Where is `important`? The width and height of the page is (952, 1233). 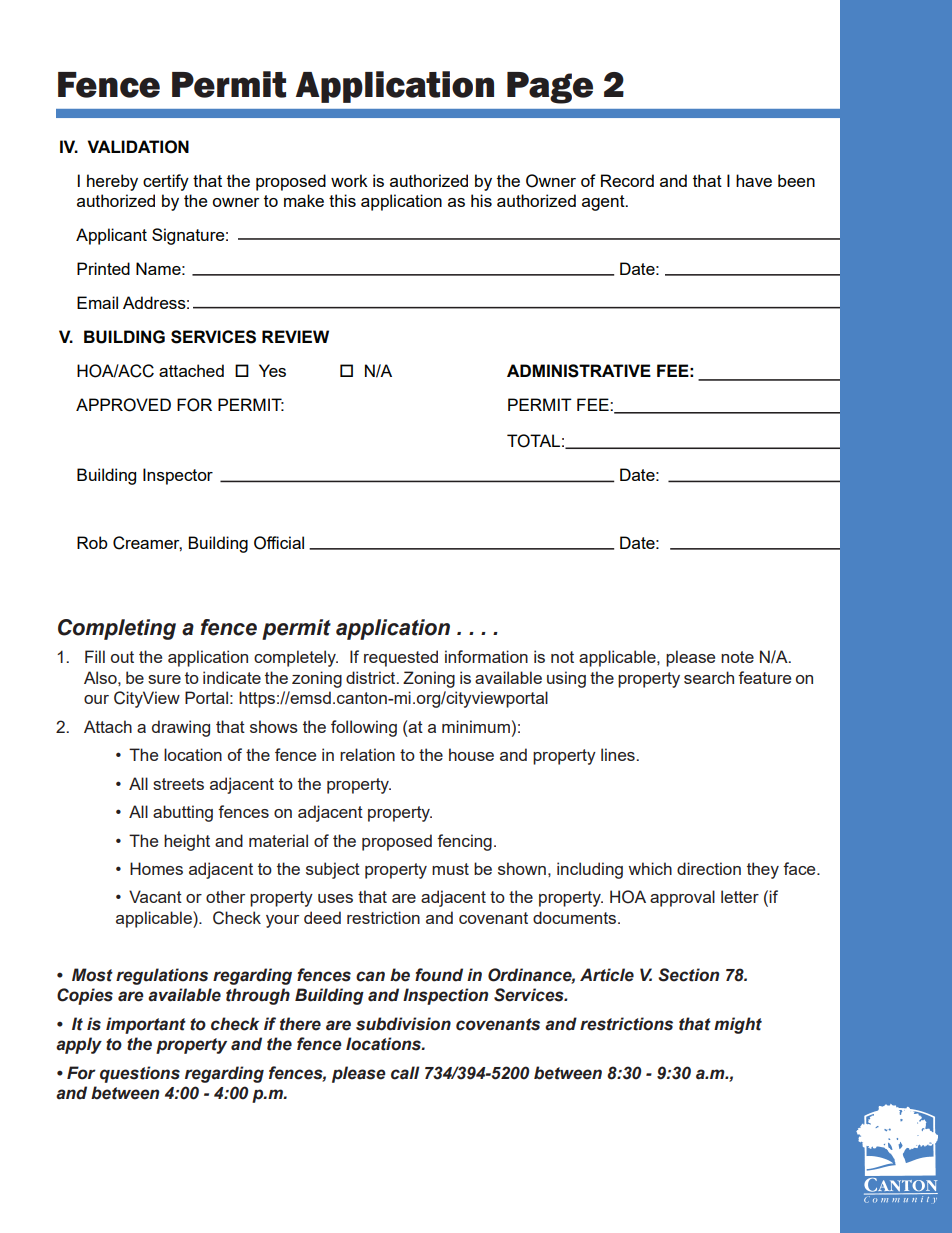
important is located at coordinates (146, 1025).
